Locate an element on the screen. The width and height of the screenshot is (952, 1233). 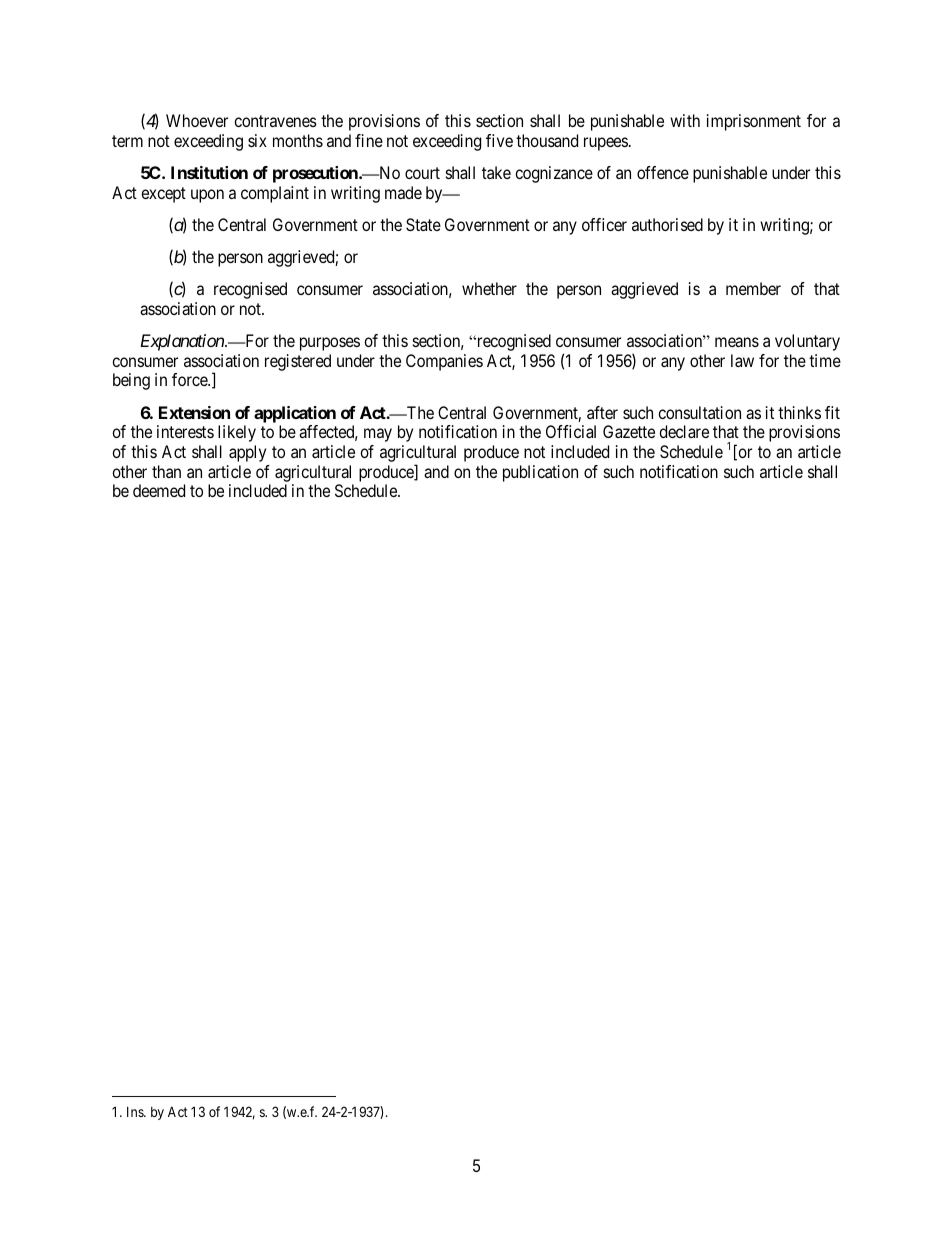
authorised is located at coordinates (667, 224).
